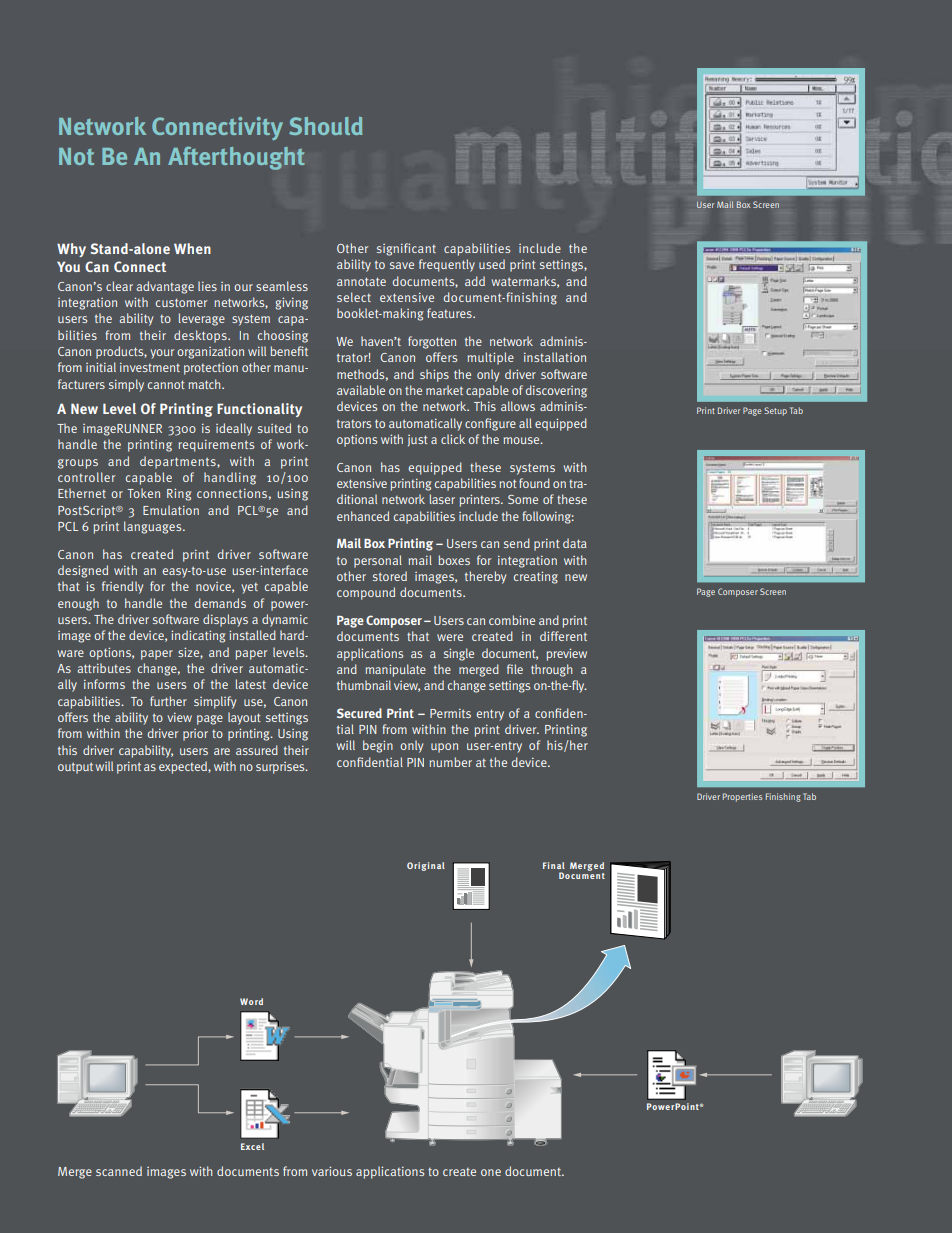 This screenshot has width=952, height=1233. I want to click on cannot, so click(166, 384).
